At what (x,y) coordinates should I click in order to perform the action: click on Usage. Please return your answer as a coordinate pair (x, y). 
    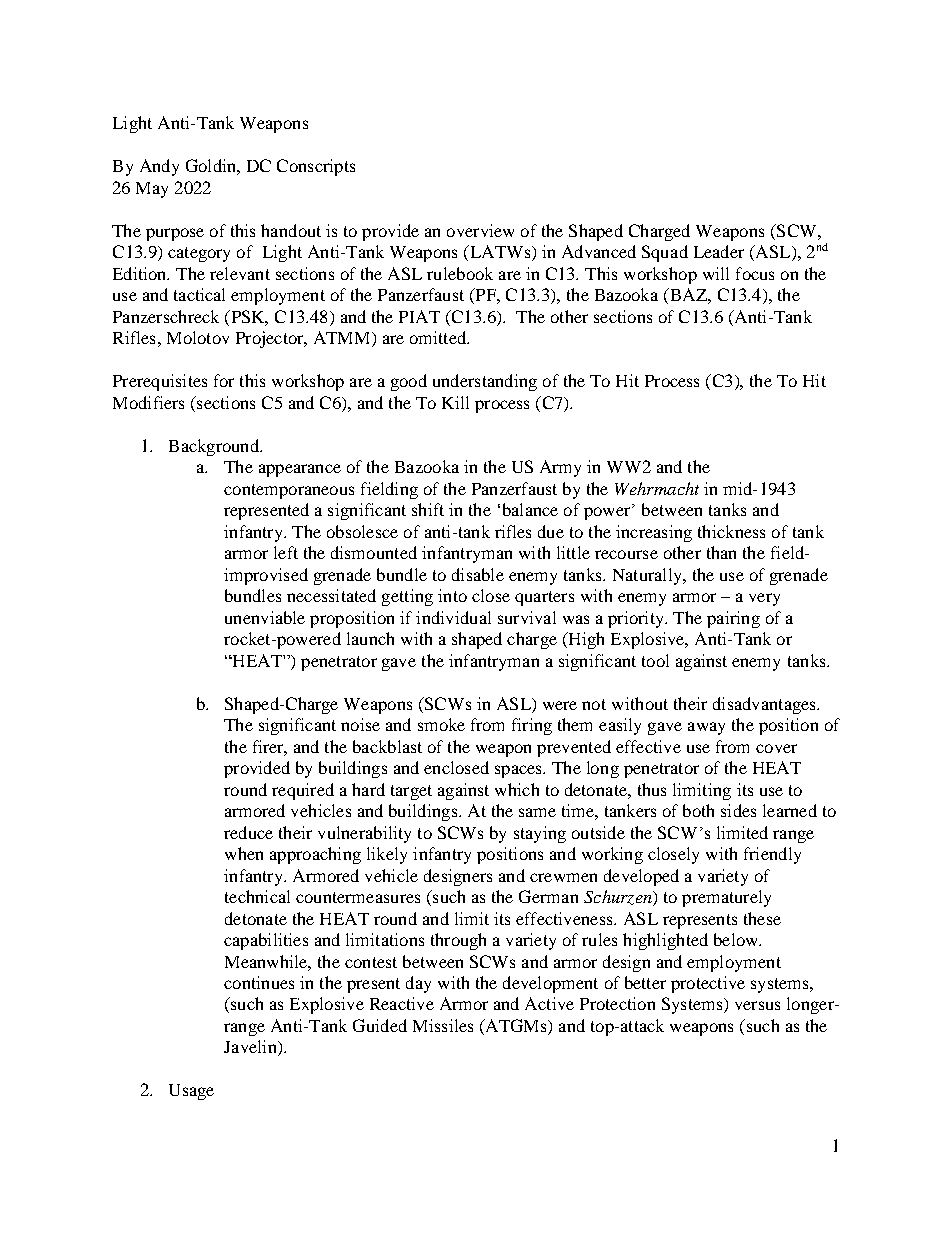
    Looking at the image, I should click on (191, 1092).
